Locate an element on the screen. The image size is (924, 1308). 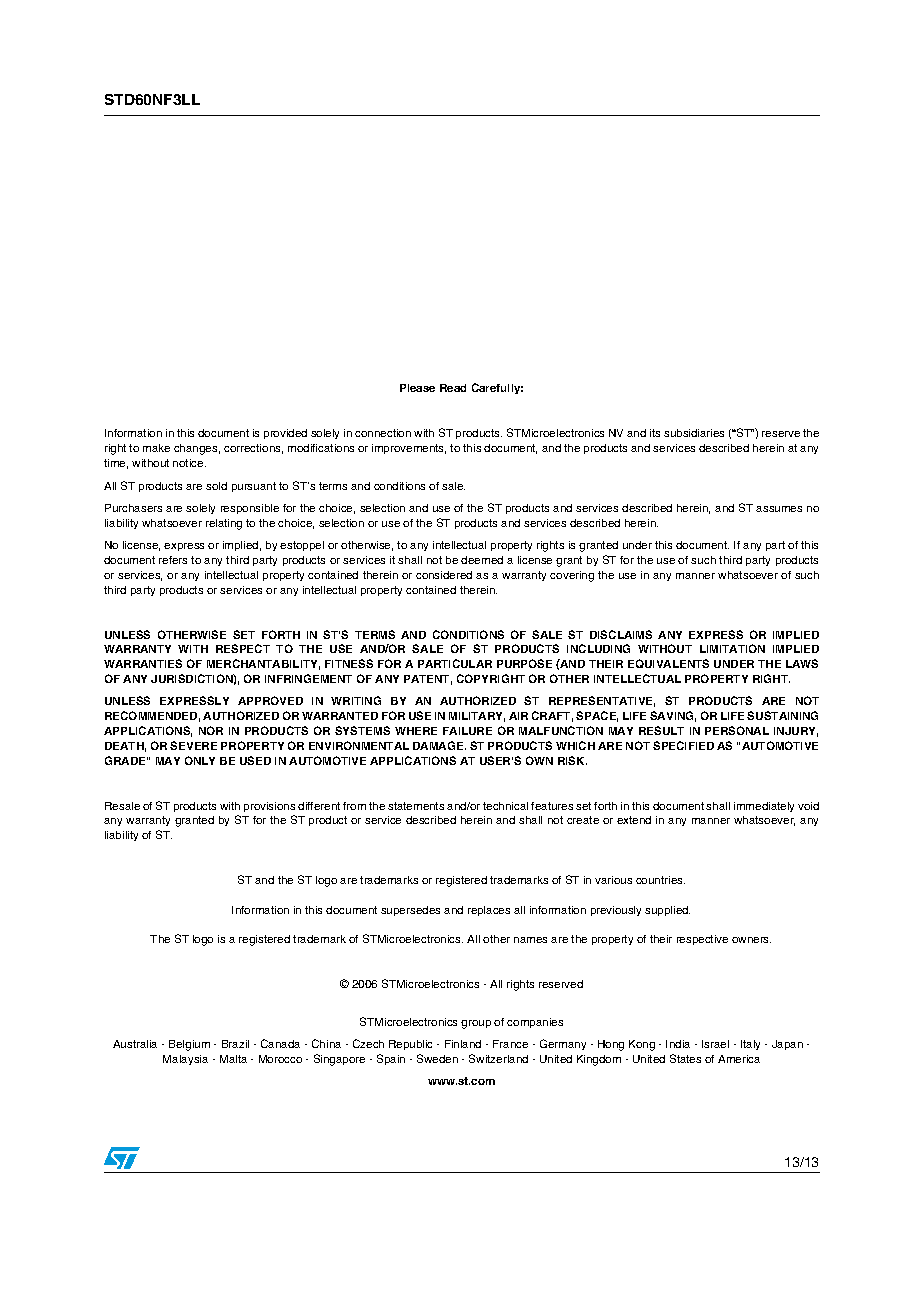
provided is located at coordinates (285, 434).
